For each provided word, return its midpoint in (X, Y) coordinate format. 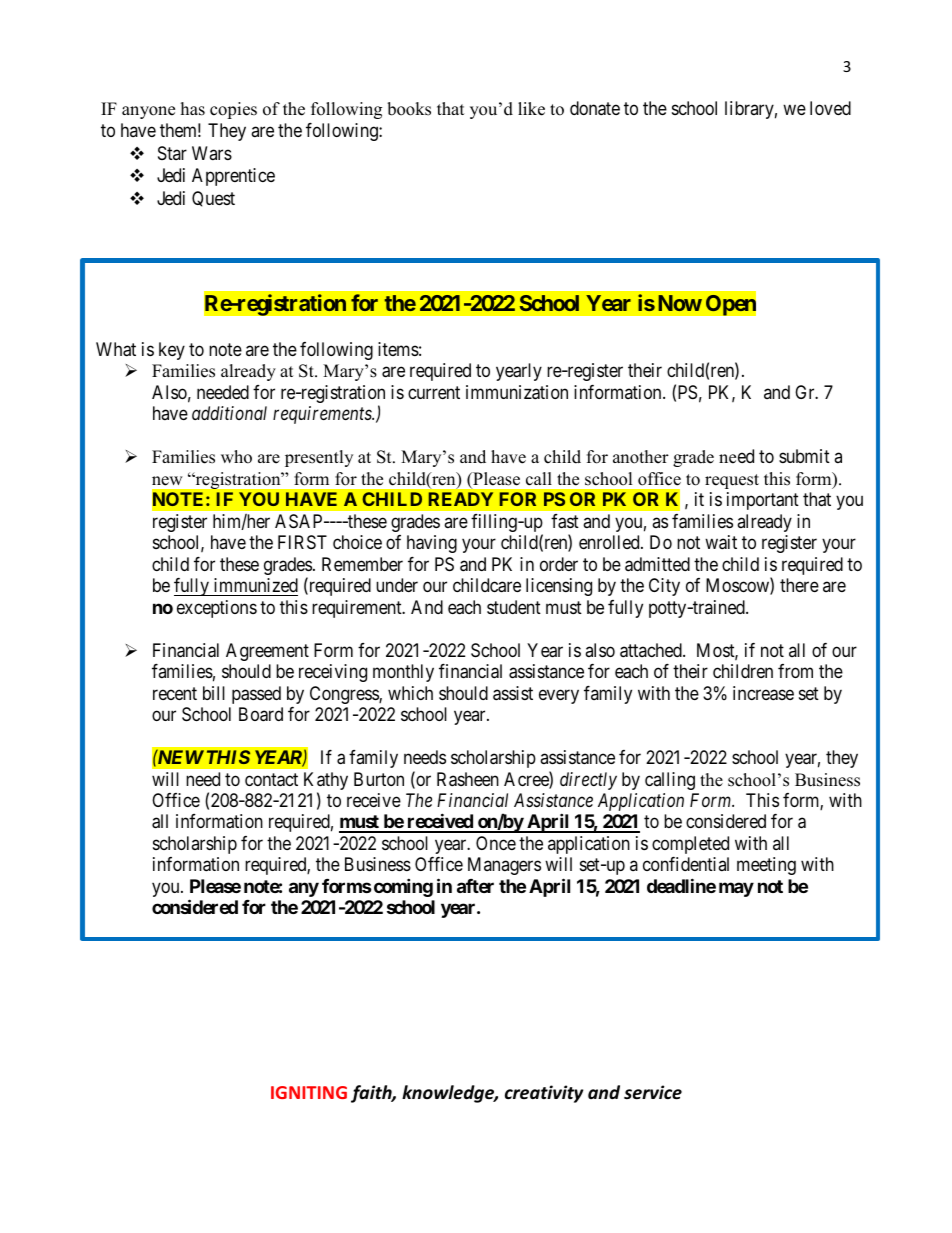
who (236, 457)
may (736, 889)
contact (271, 780)
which (410, 693)
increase (763, 693)
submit (804, 456)
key (172, 351)
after (475, 886)
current (434, 392)
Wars (212, 153)
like (531, 109)
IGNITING (309, 1092)
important (763, 501)
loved (830, 108)
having (432, 544)
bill (214, 693)
